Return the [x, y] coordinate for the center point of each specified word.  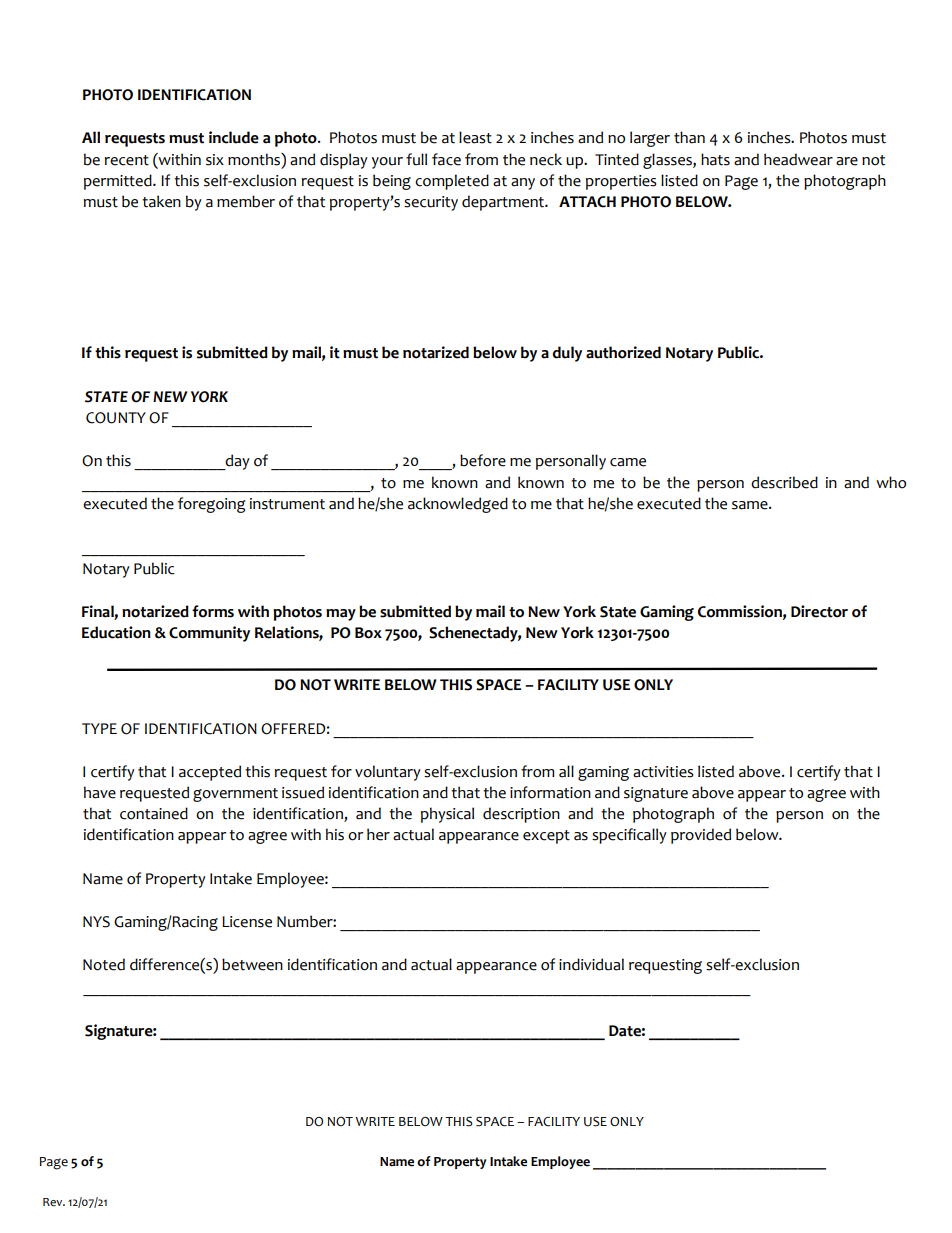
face [446, 159]
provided [701, 836]
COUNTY [116, 418]
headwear [798, 159]
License [247, 922]
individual [591, 964]
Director [819, 611]
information [550, 792]
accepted [210, 773]
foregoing [212, 505]
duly [567, 354]
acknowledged [458, 505]
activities [663, 772]
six [215, 160]
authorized [623, 352]
